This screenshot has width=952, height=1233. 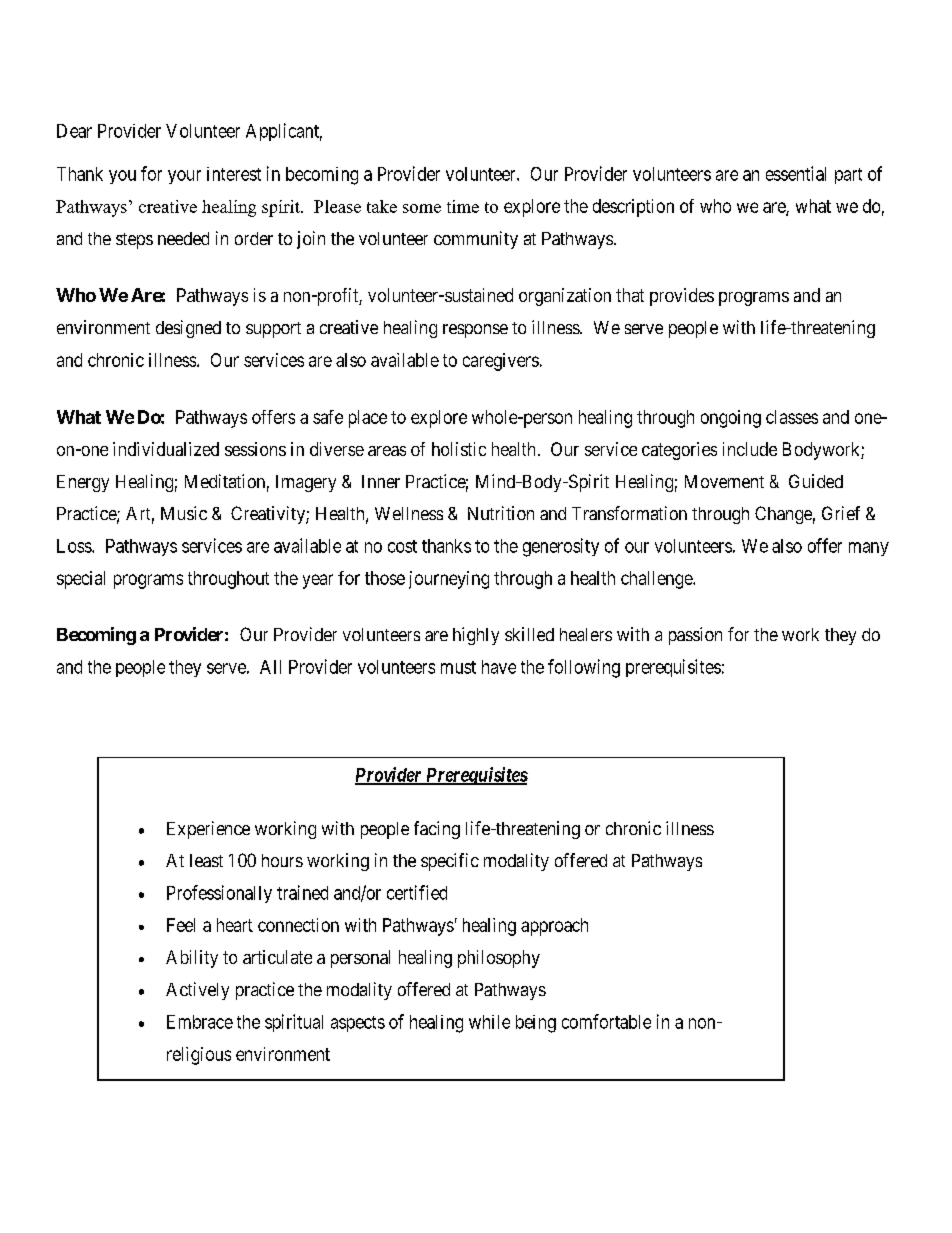 I want to click on time, so click(x=463, y=206).
